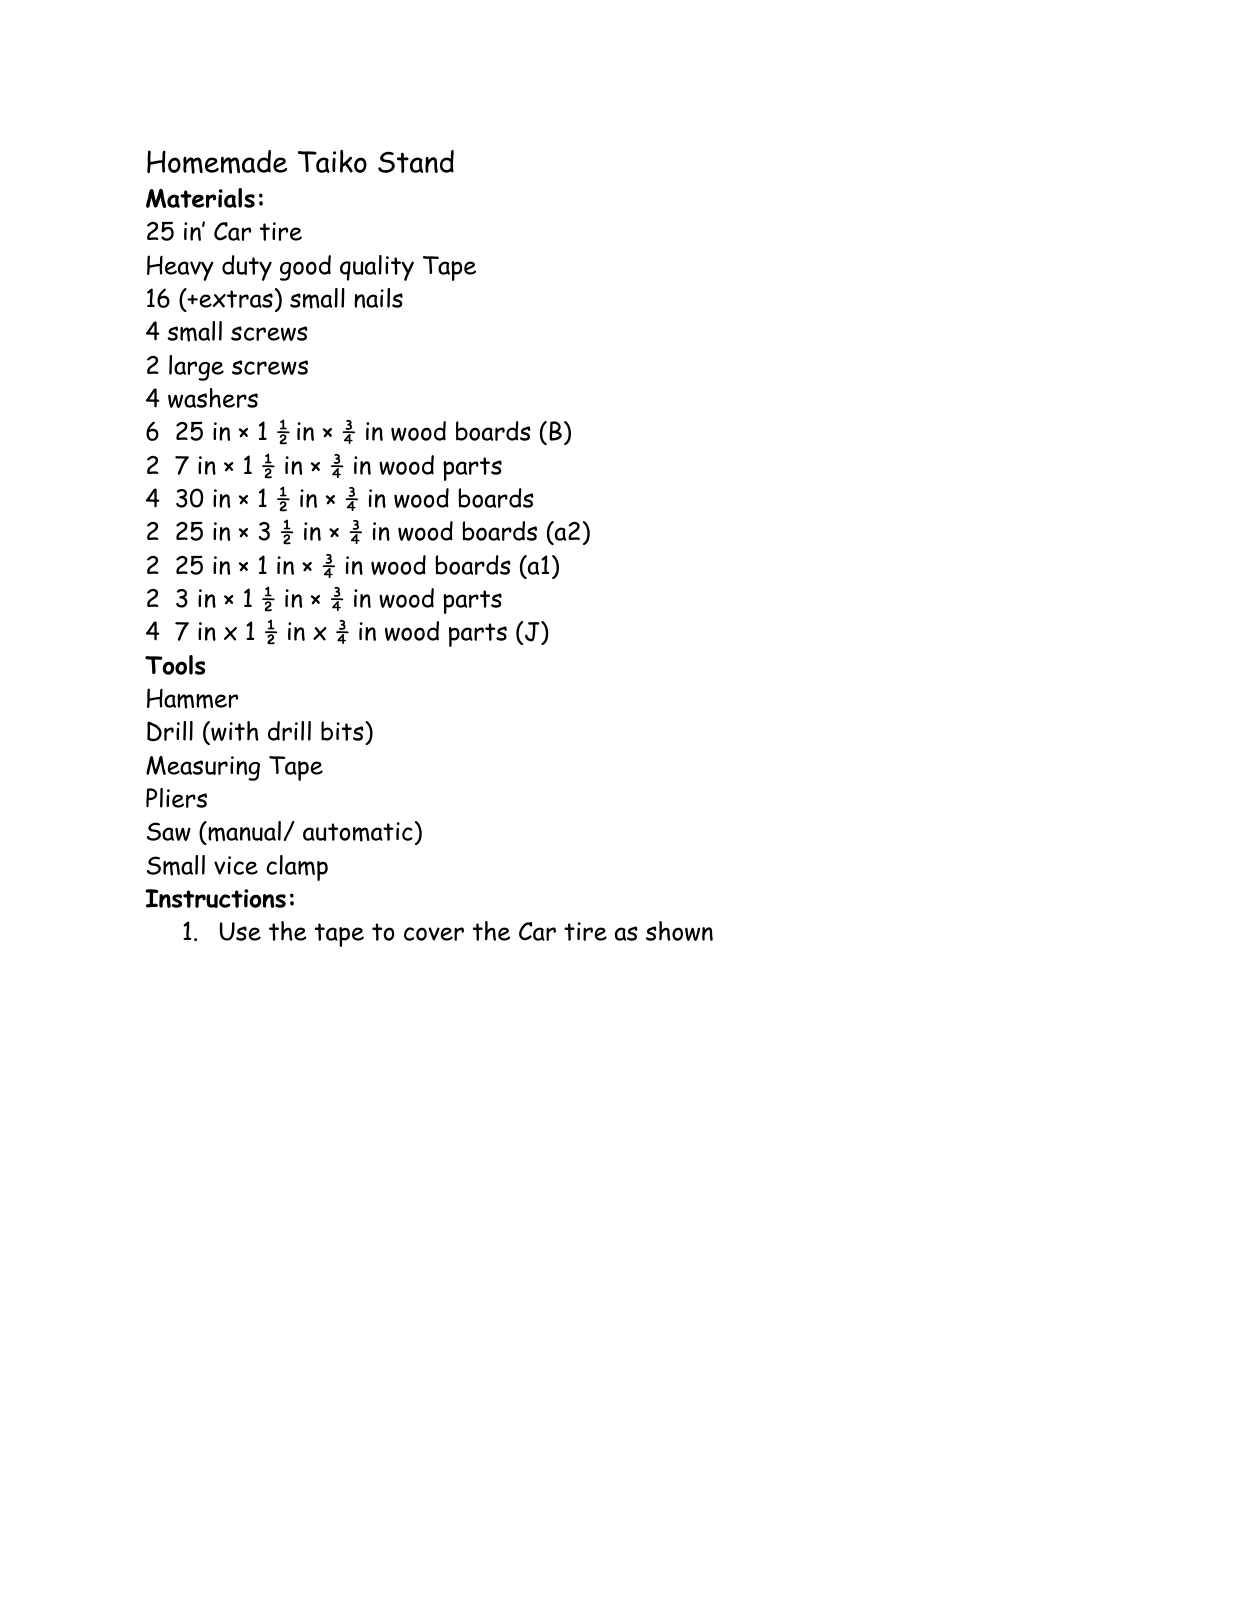 The height and width of the screenshot is (1600, 1236). I want to click on Stand, so click(416, 161).
